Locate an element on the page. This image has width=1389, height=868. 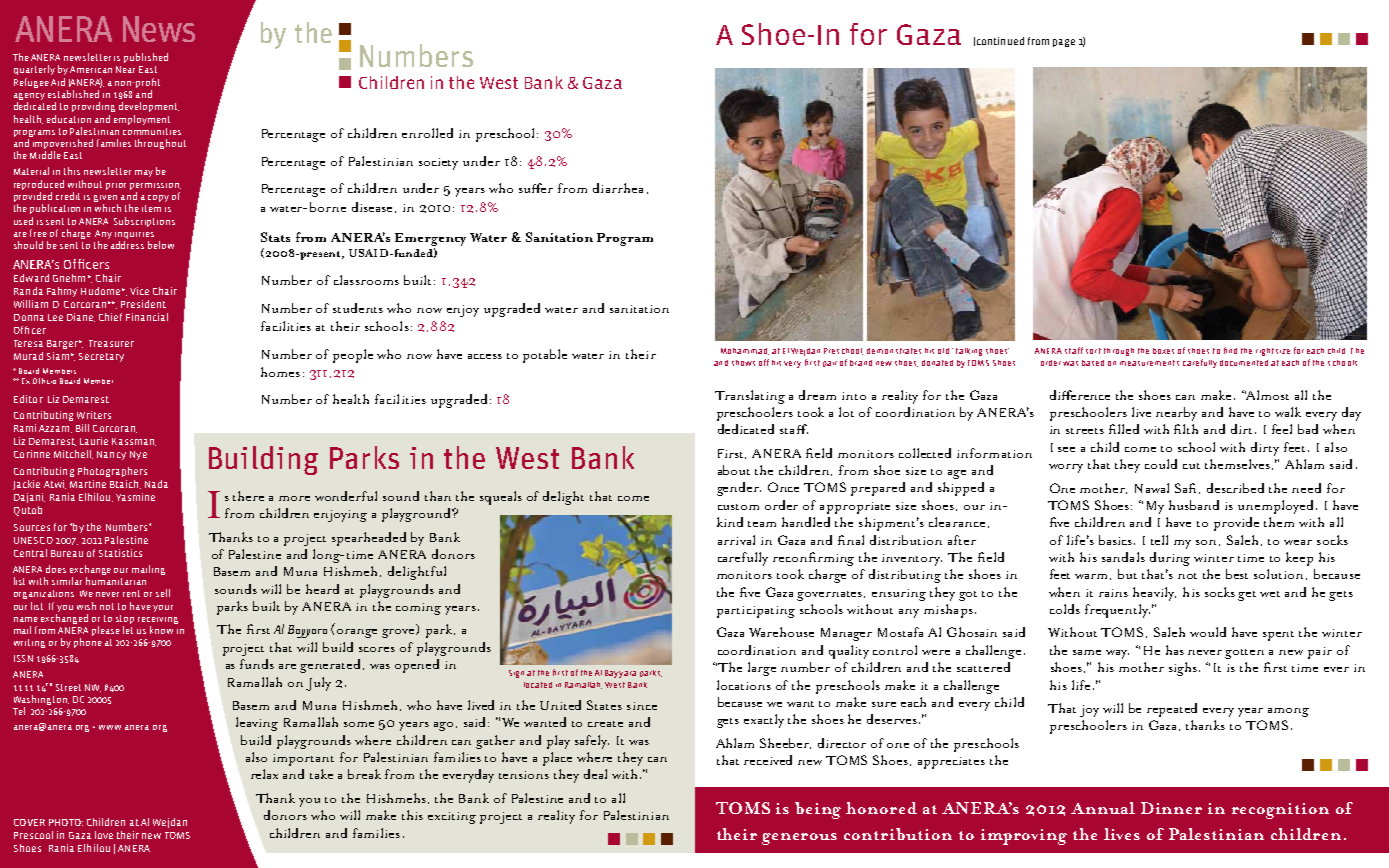
love is located at coordinates (104, 835).
